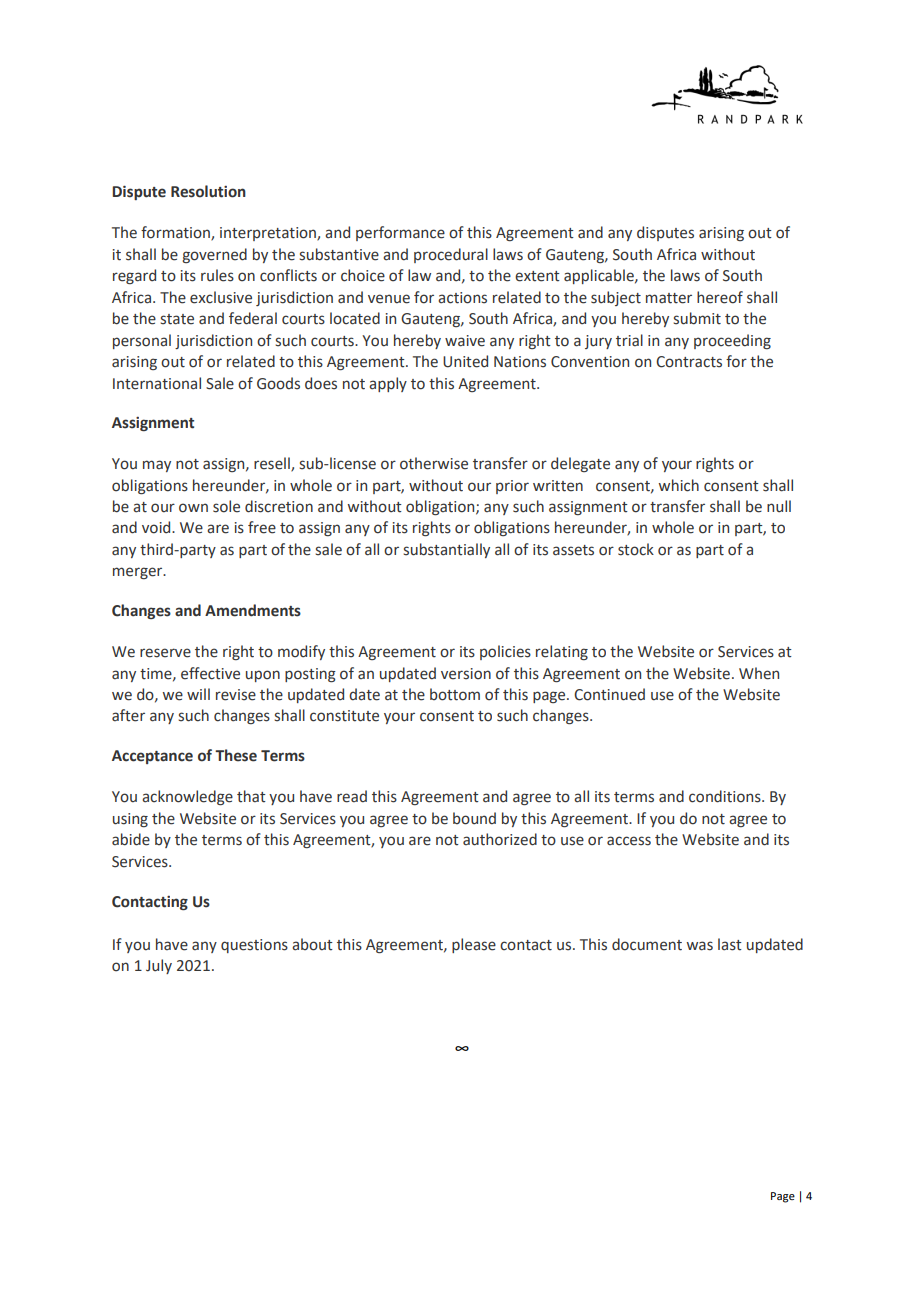  What do you see at coordinates (139, 573) in the screenshot?
I see `merger` at bounding box center [139, 573].
